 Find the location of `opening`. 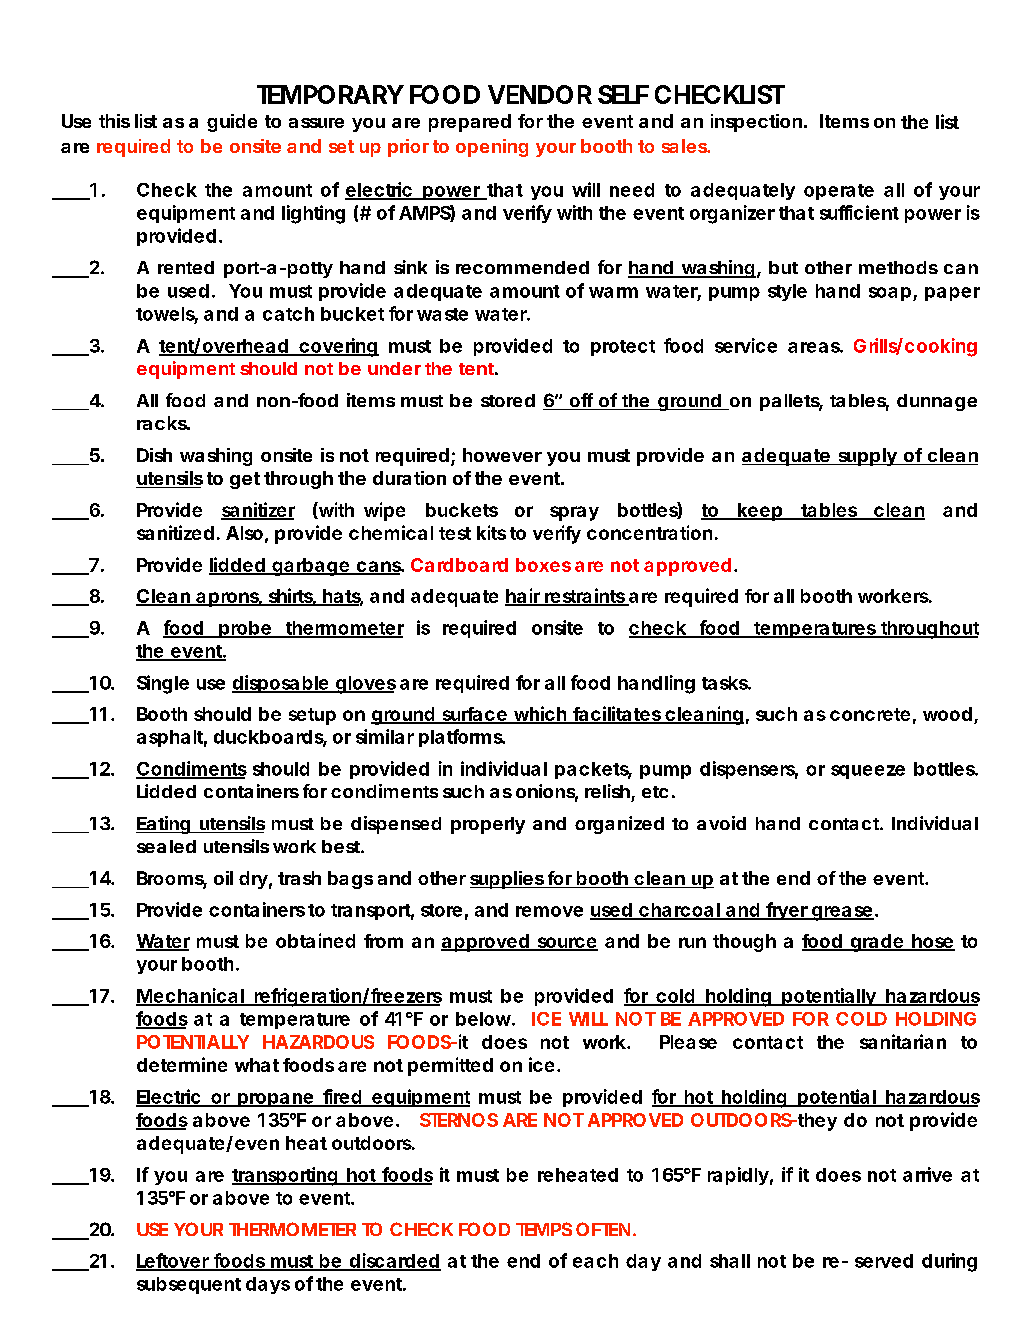

opening is located at coordinates (492, 148).
